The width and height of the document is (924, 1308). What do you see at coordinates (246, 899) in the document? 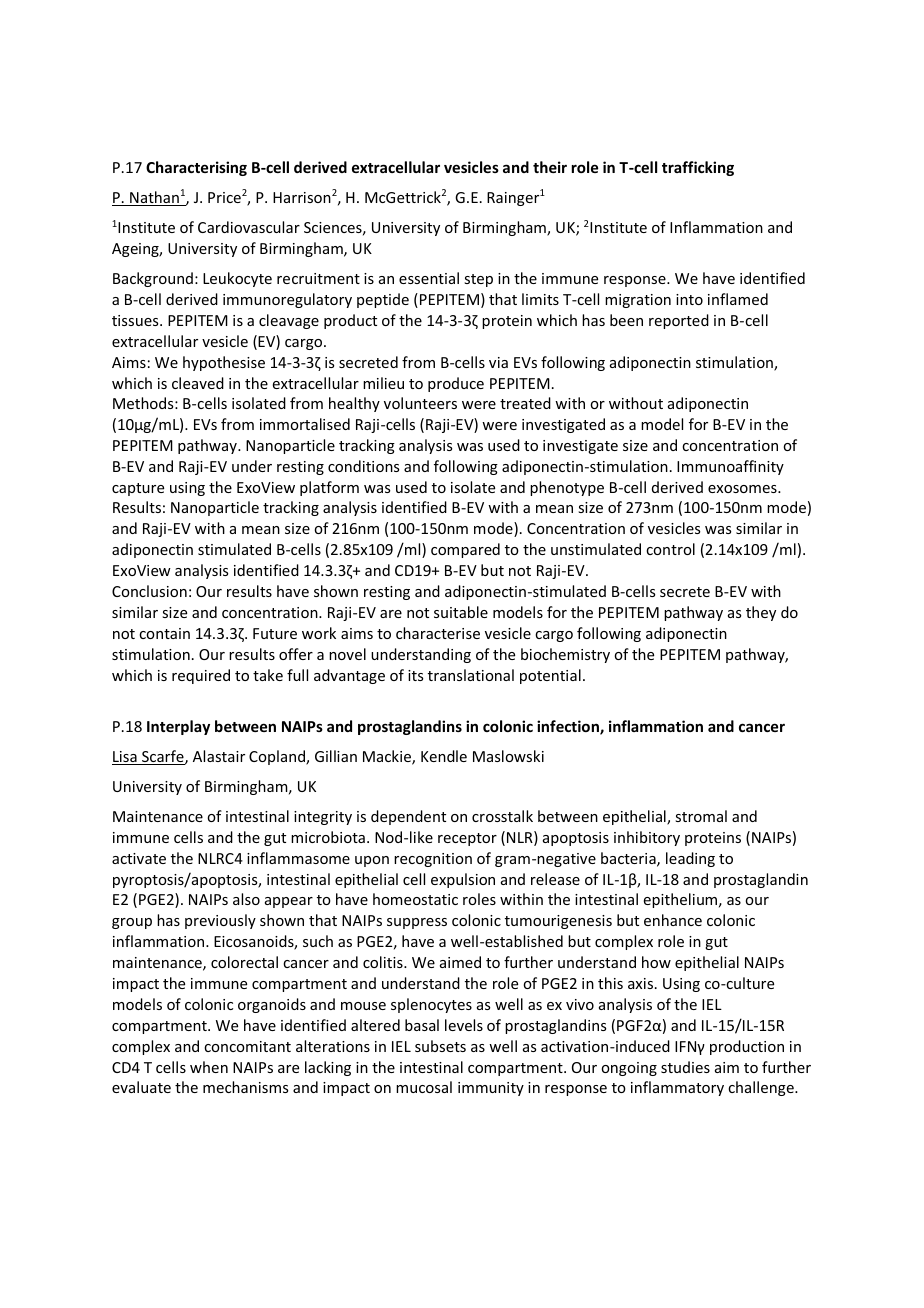
I see `also` at bounding box center [246, 899].
